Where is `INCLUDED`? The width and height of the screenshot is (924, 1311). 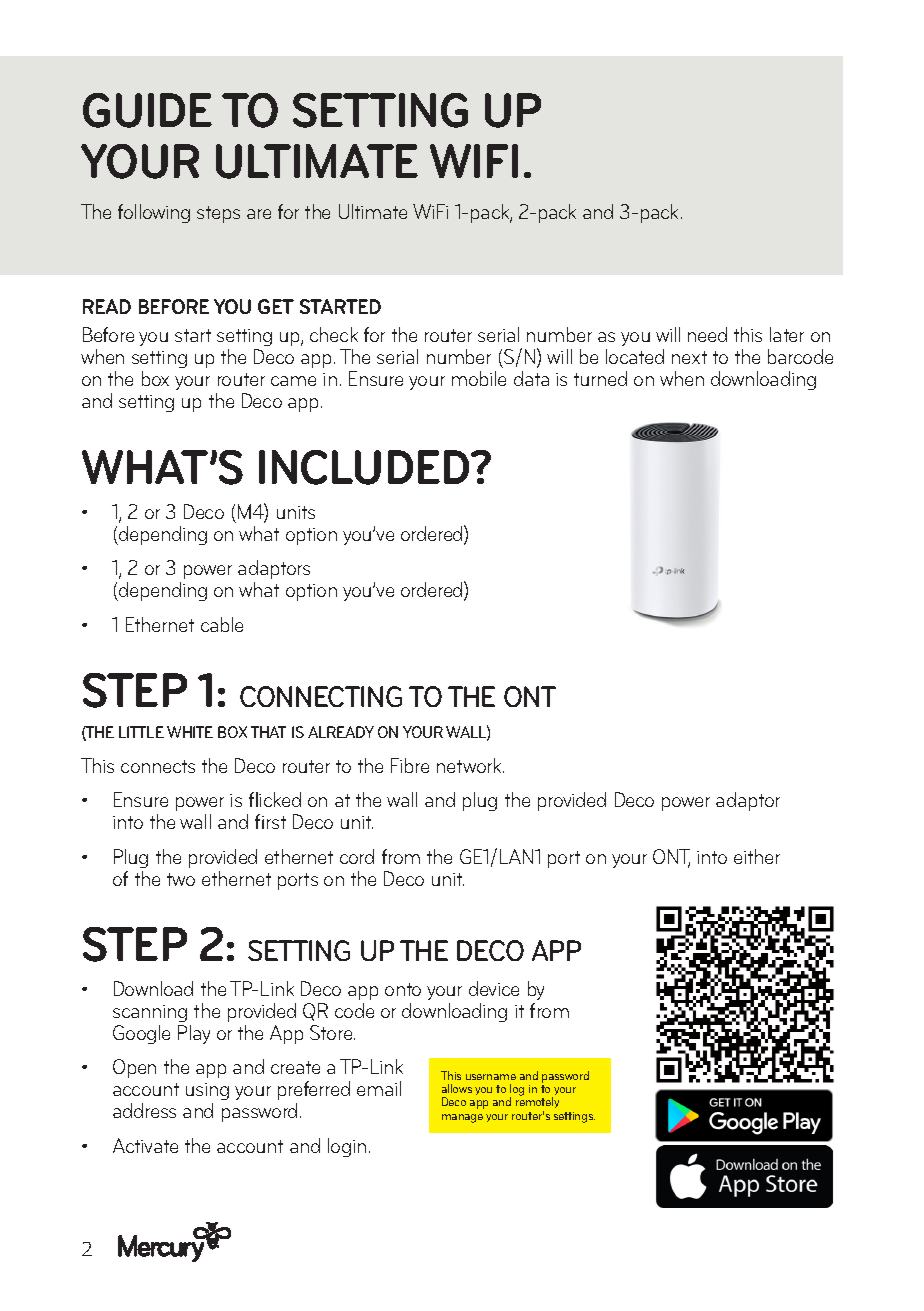
INCLUDED is located at coordinates (365, 467).
